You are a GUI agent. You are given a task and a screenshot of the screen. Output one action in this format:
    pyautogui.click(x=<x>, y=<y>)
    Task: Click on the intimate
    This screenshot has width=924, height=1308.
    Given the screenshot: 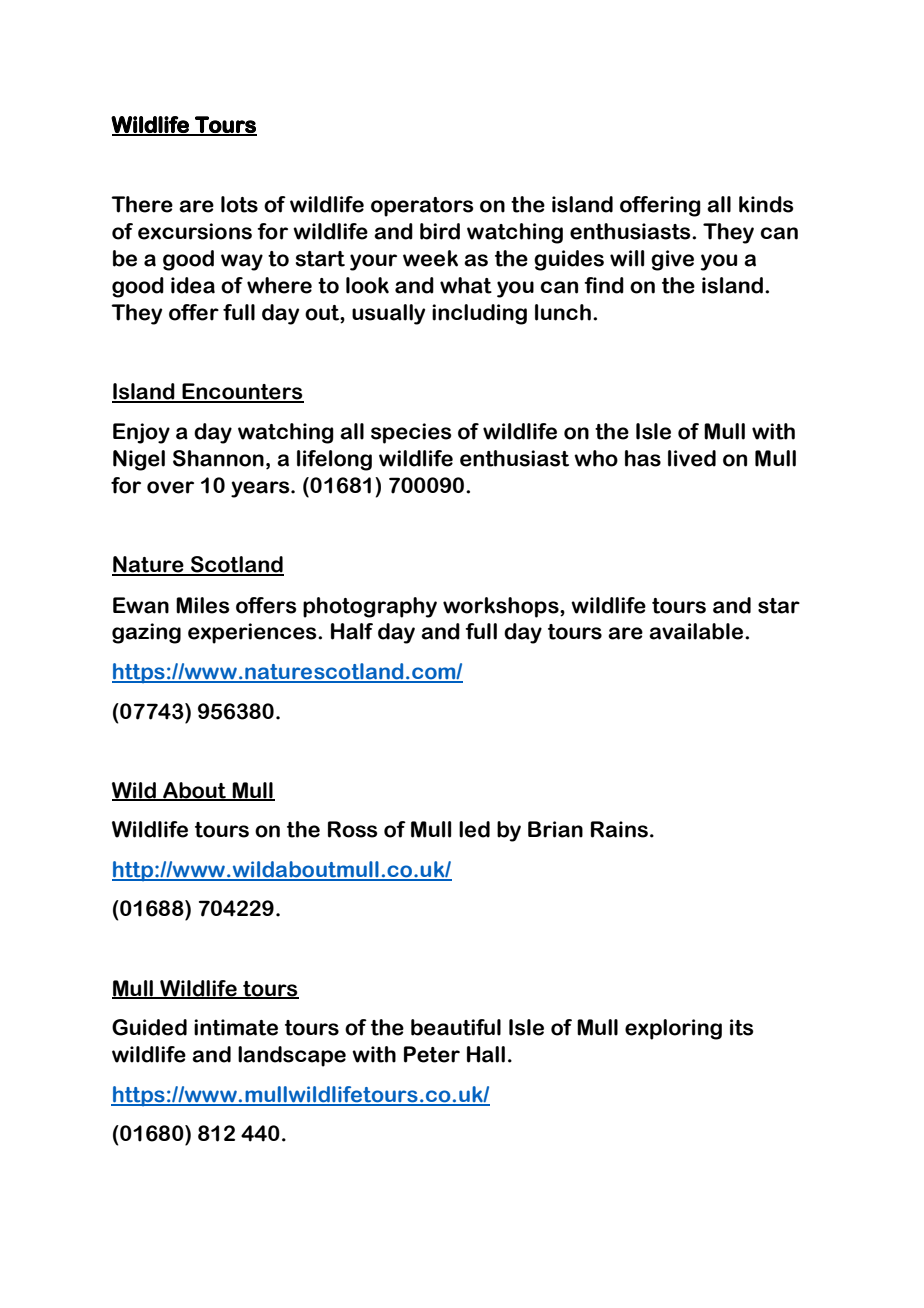 What is the action you would take?
    pyautogui.click(x=236, y=1027)
